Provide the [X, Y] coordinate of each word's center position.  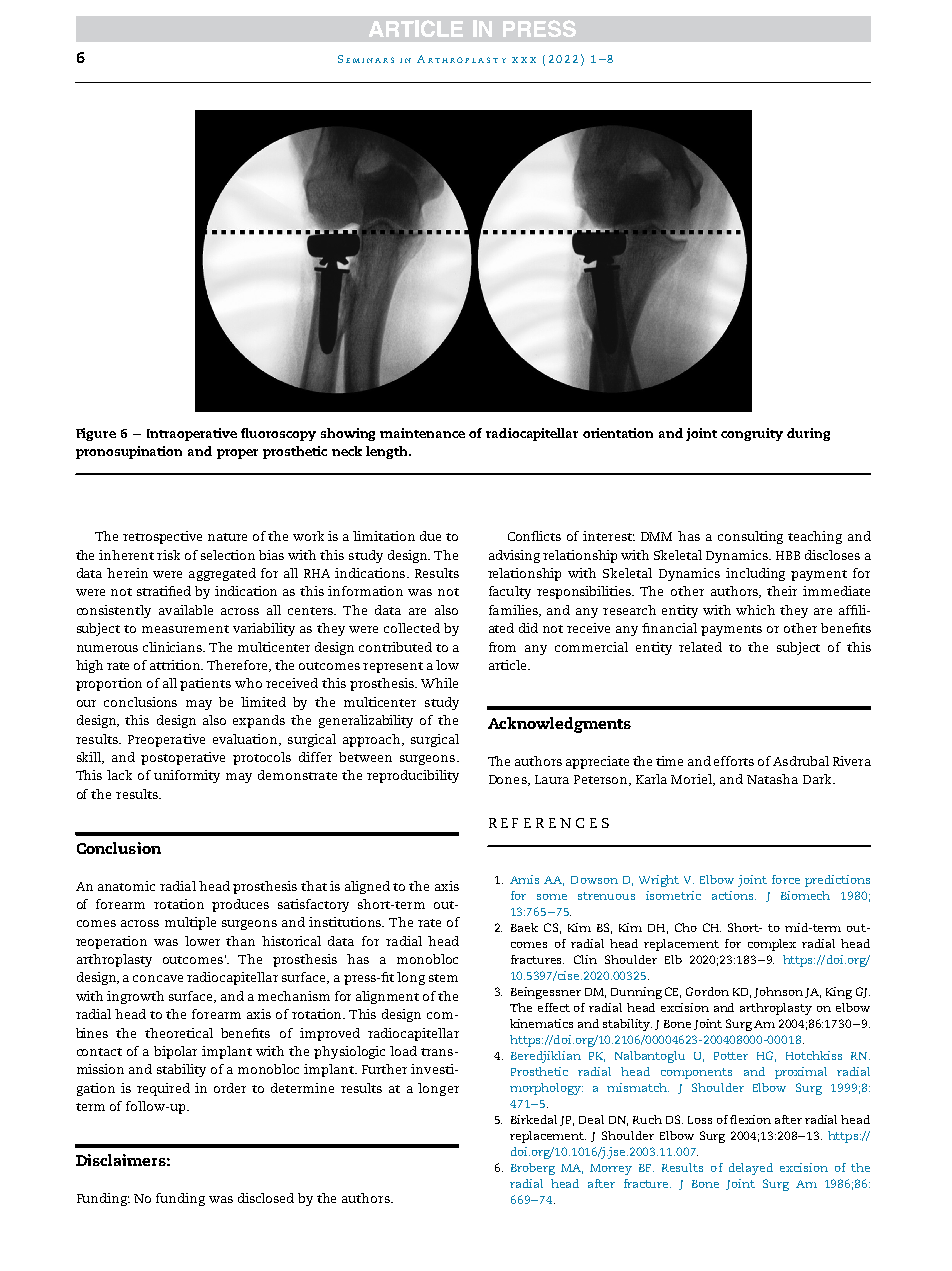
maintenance [422, 433]
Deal [591, 1119]
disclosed [266, 1198]
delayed [751, 1169]
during [808, 434]
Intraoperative [192, 434]
